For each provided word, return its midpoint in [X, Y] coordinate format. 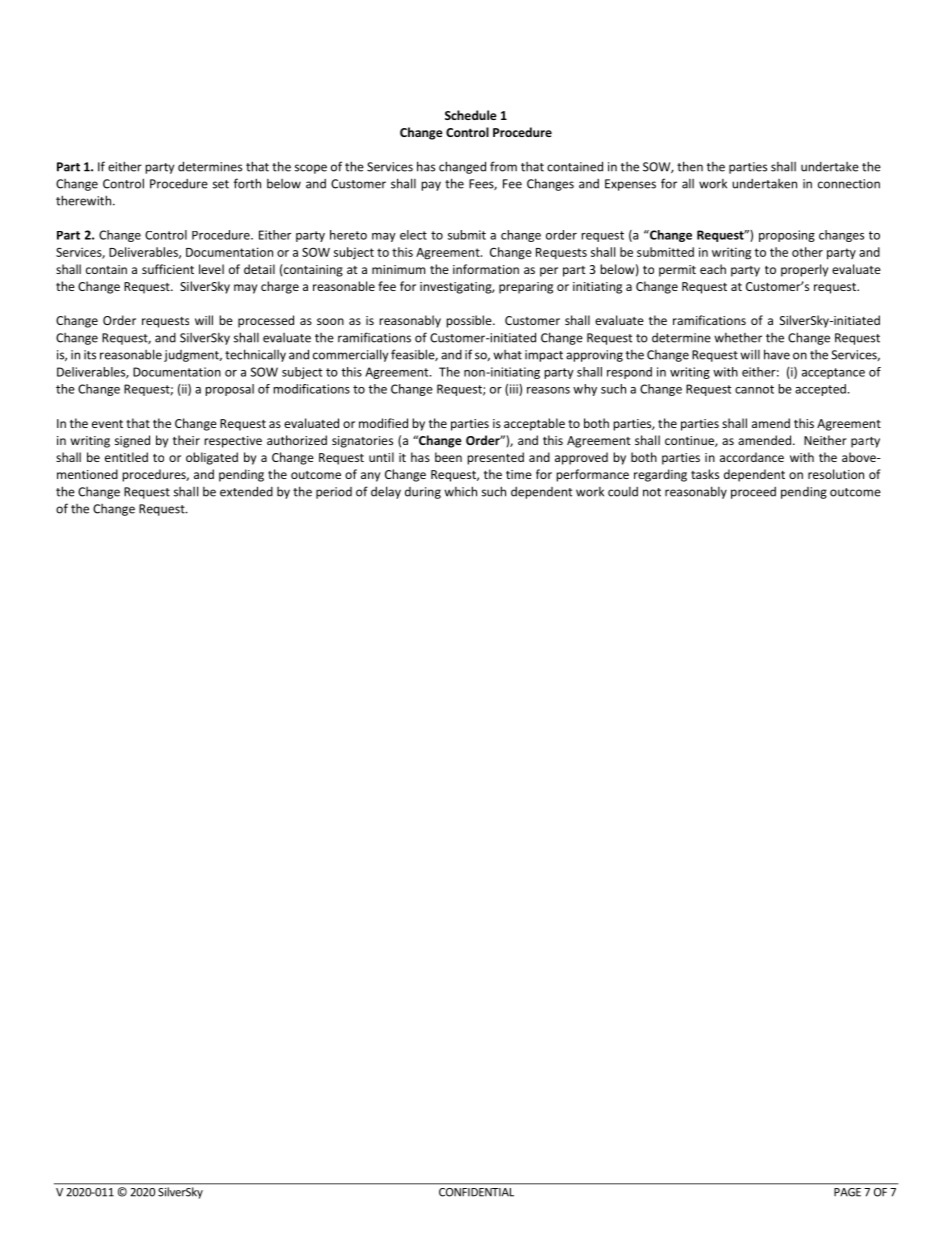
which [460, 491]
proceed [753, 493]
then [690, 166]
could [623, 492]
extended [246, 491]
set [221, 184]
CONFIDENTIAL [476, 1192]
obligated [212, 458]
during [423, 493]
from [503, 166]
